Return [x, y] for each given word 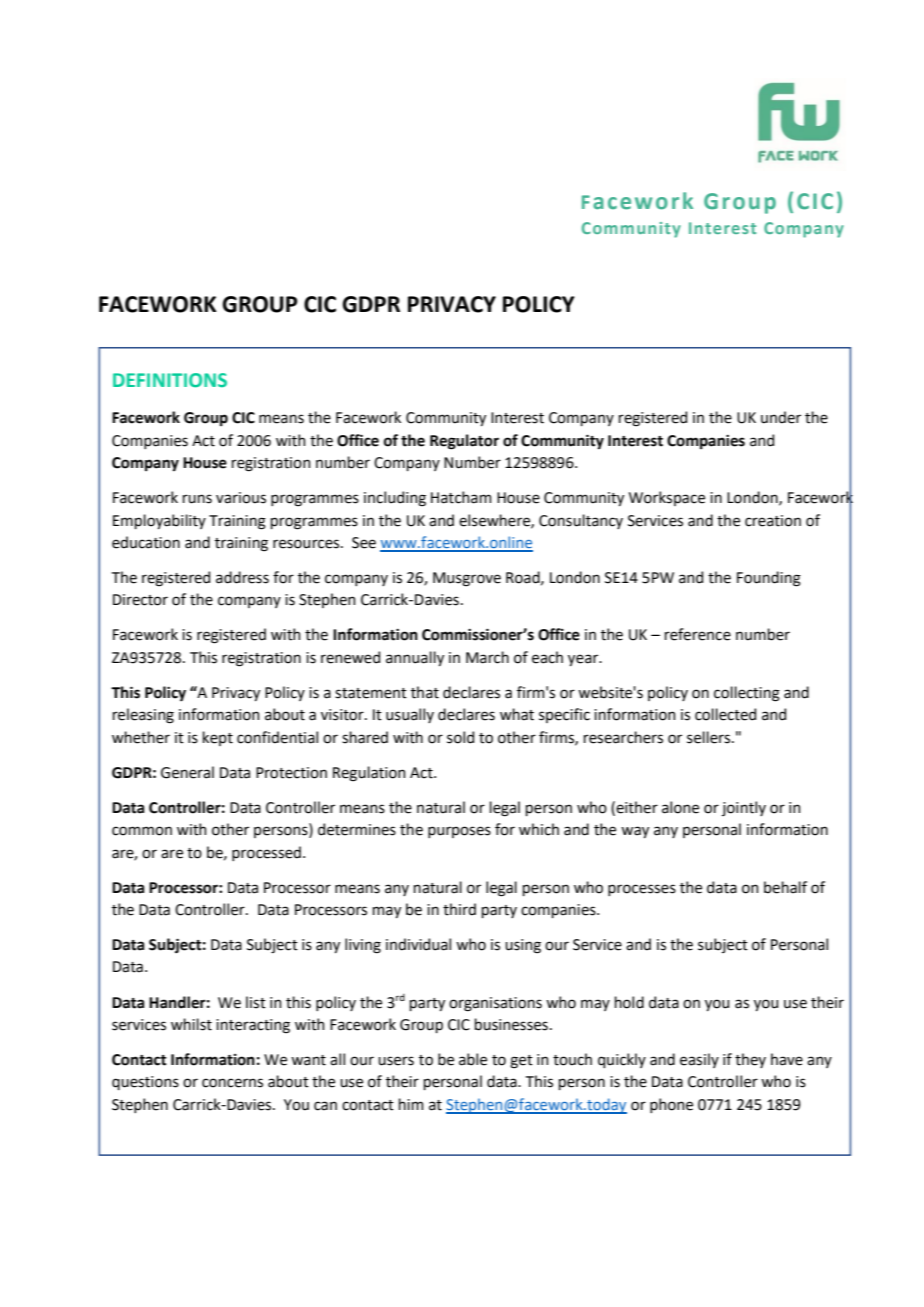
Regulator [464, 442]
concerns [232, 1083]
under [781, 417]
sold [460, 737]
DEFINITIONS [170, 380]
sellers [710, 737]
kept [218, 738]
